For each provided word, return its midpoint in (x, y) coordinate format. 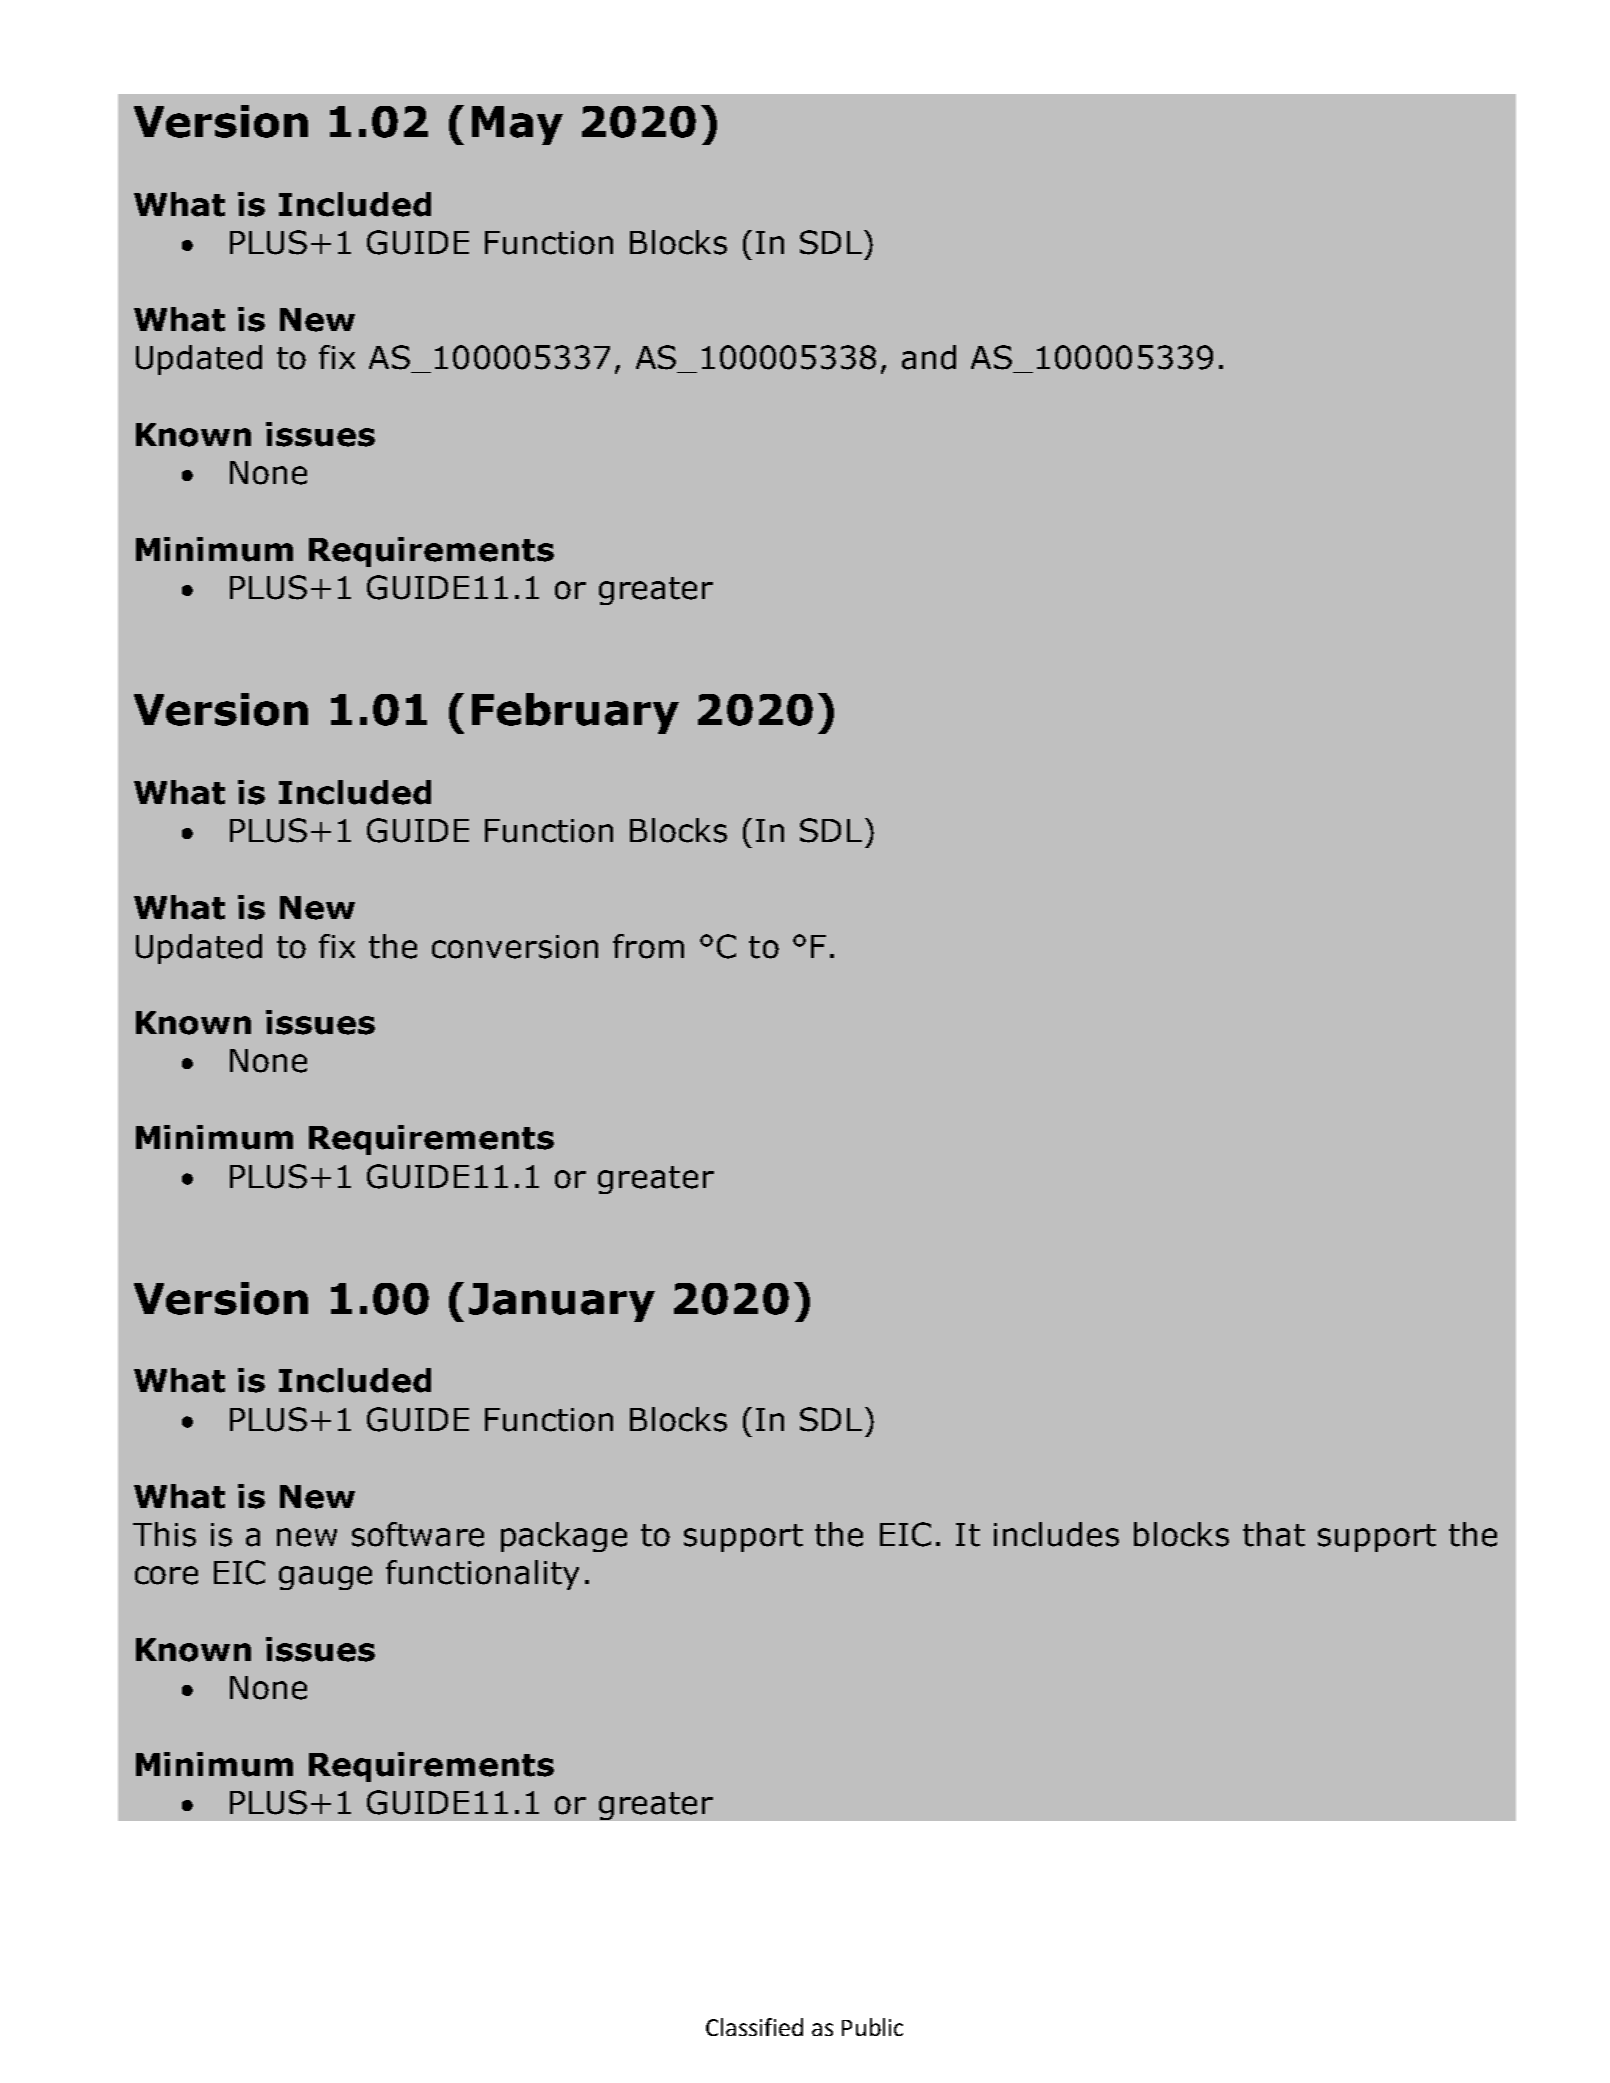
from (648, 946)
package (564, 1537)
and (929, 357)
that (1274, 1534)
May (517, 125)
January (562, 1302)
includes (1056, 1534)
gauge (325, 1578)
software (418, 1534)
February (575, 713)
